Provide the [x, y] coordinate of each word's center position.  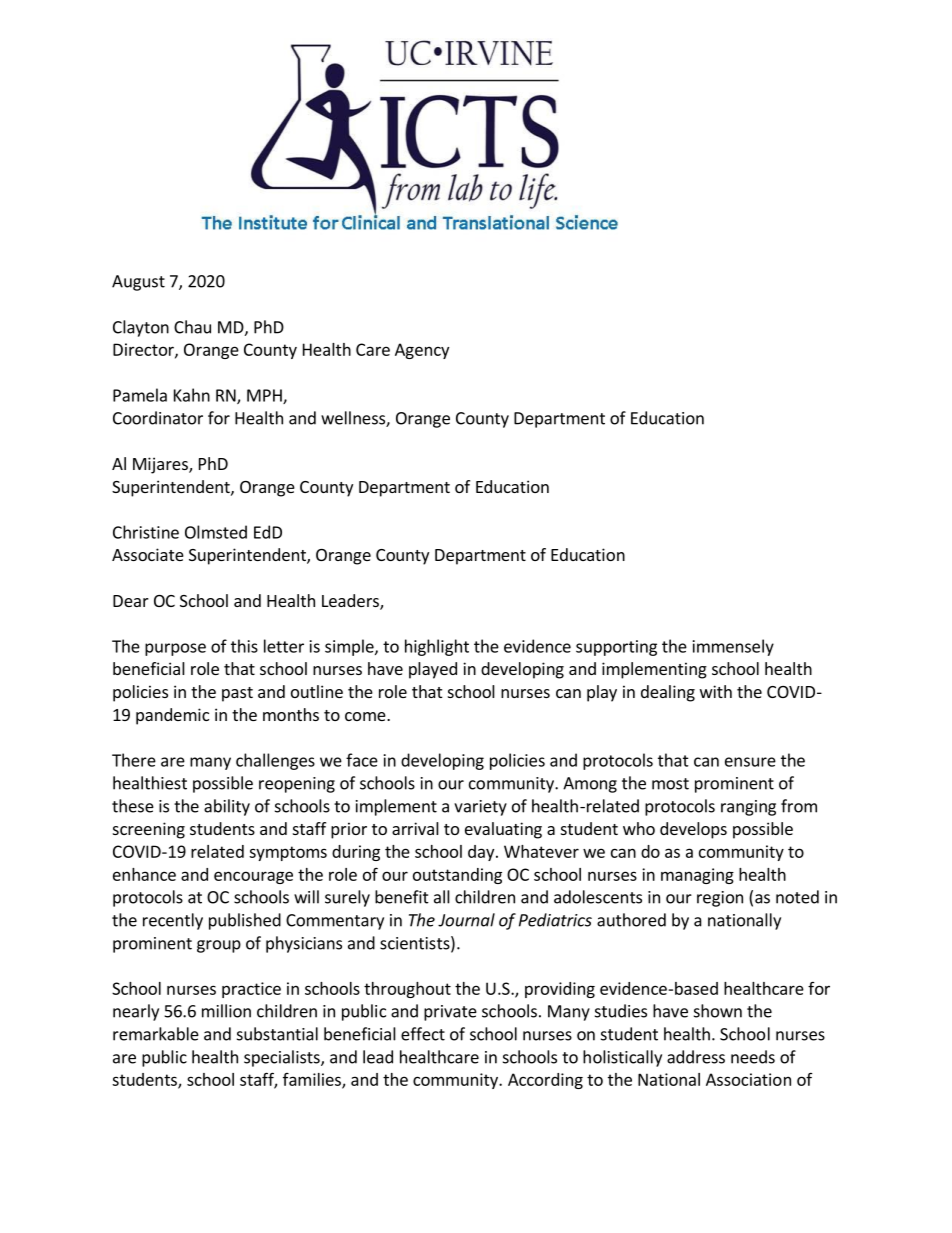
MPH [265, 396]
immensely [733, 647]
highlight [437, 647]
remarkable [156, 1034]
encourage [253, 877]
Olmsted [216, 532]
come [366, 716]
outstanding [457, 876]
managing [697, 876]
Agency [422, 351]
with [716, 691]
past [237, 694]
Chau [192, 327]
